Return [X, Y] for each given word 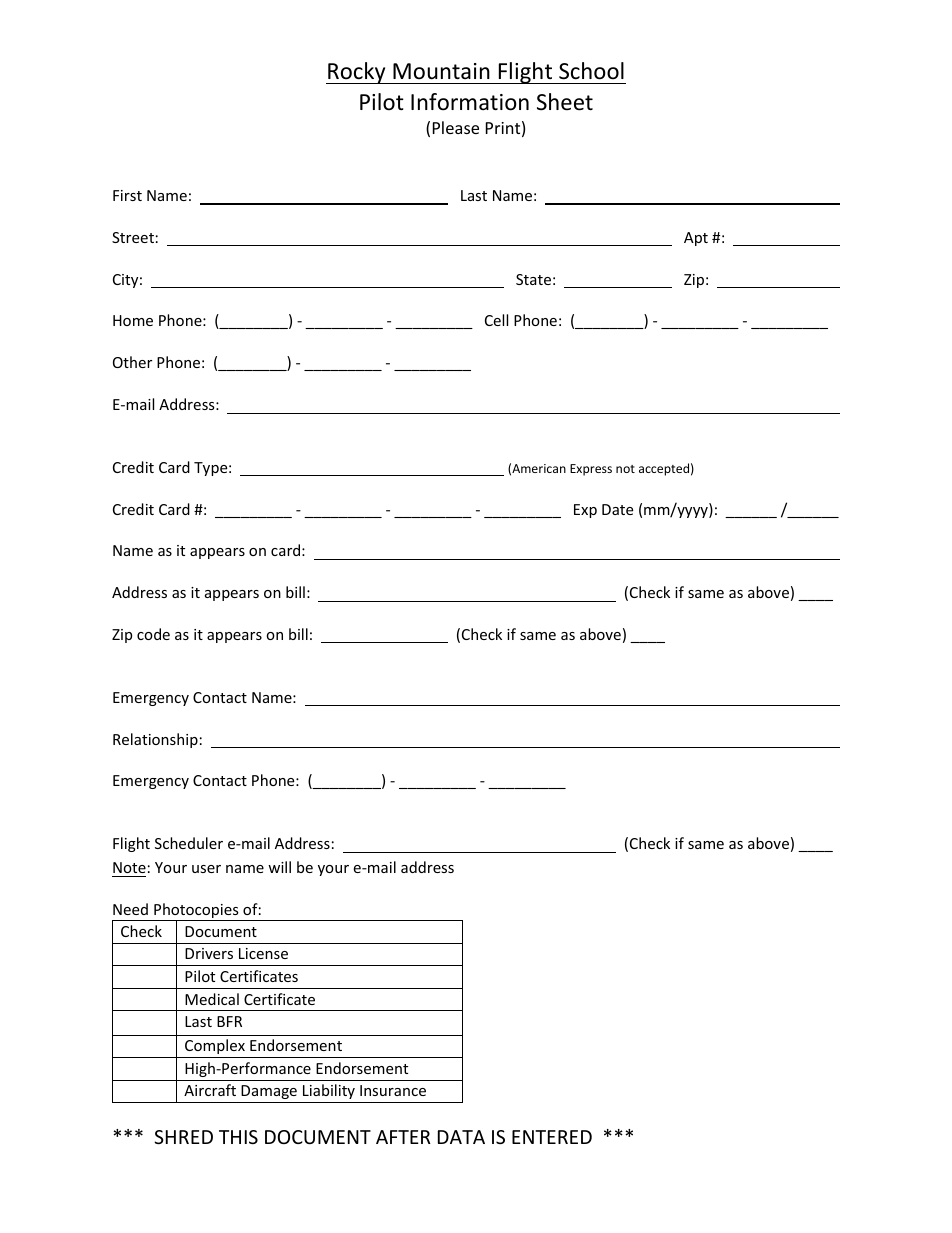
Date [617, 509]
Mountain [441, 71]
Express [591, 470]
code [153, 634]
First [127, 195]
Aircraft [210, 1090]
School [591, 71]
